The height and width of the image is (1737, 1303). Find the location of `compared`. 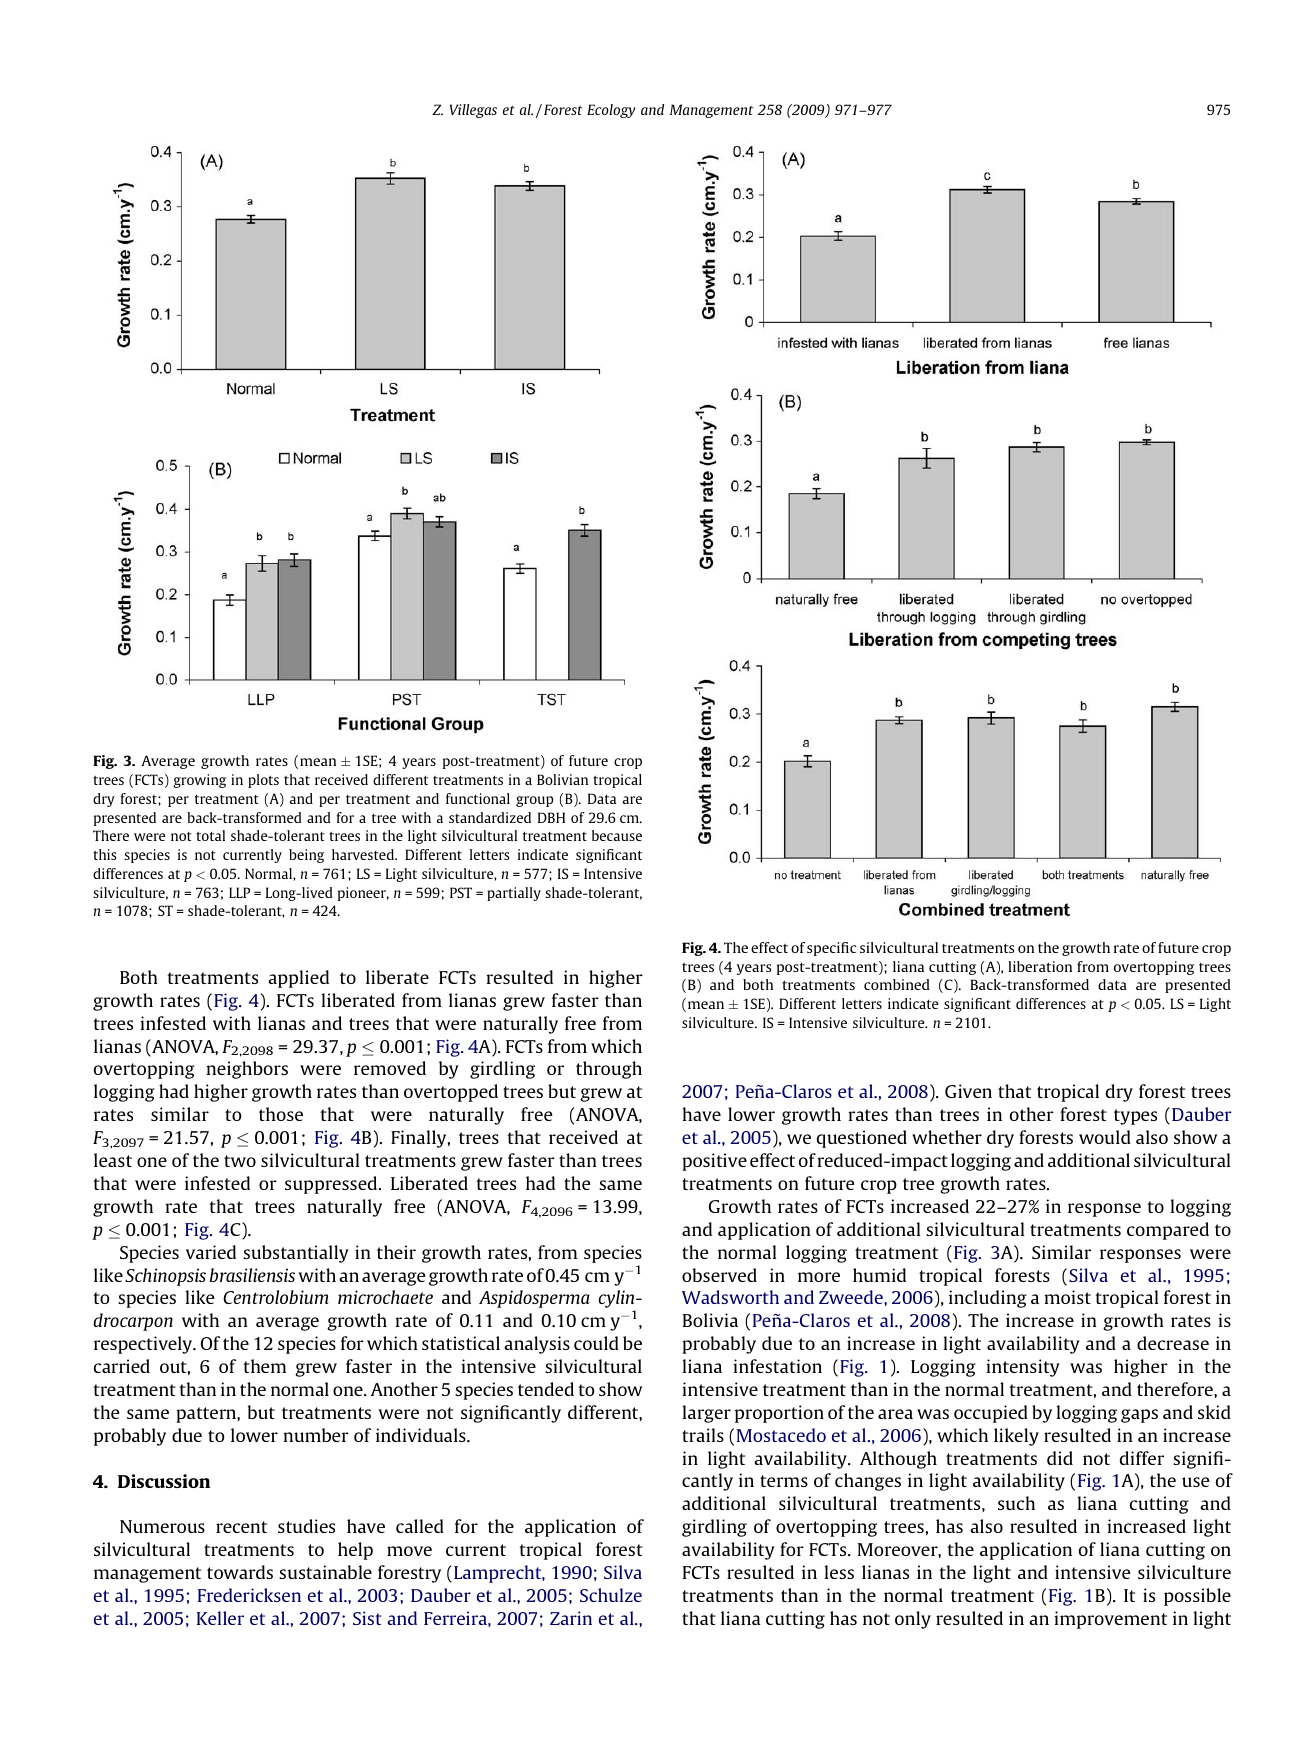

compared is located at coordinates (1168, 1231).
